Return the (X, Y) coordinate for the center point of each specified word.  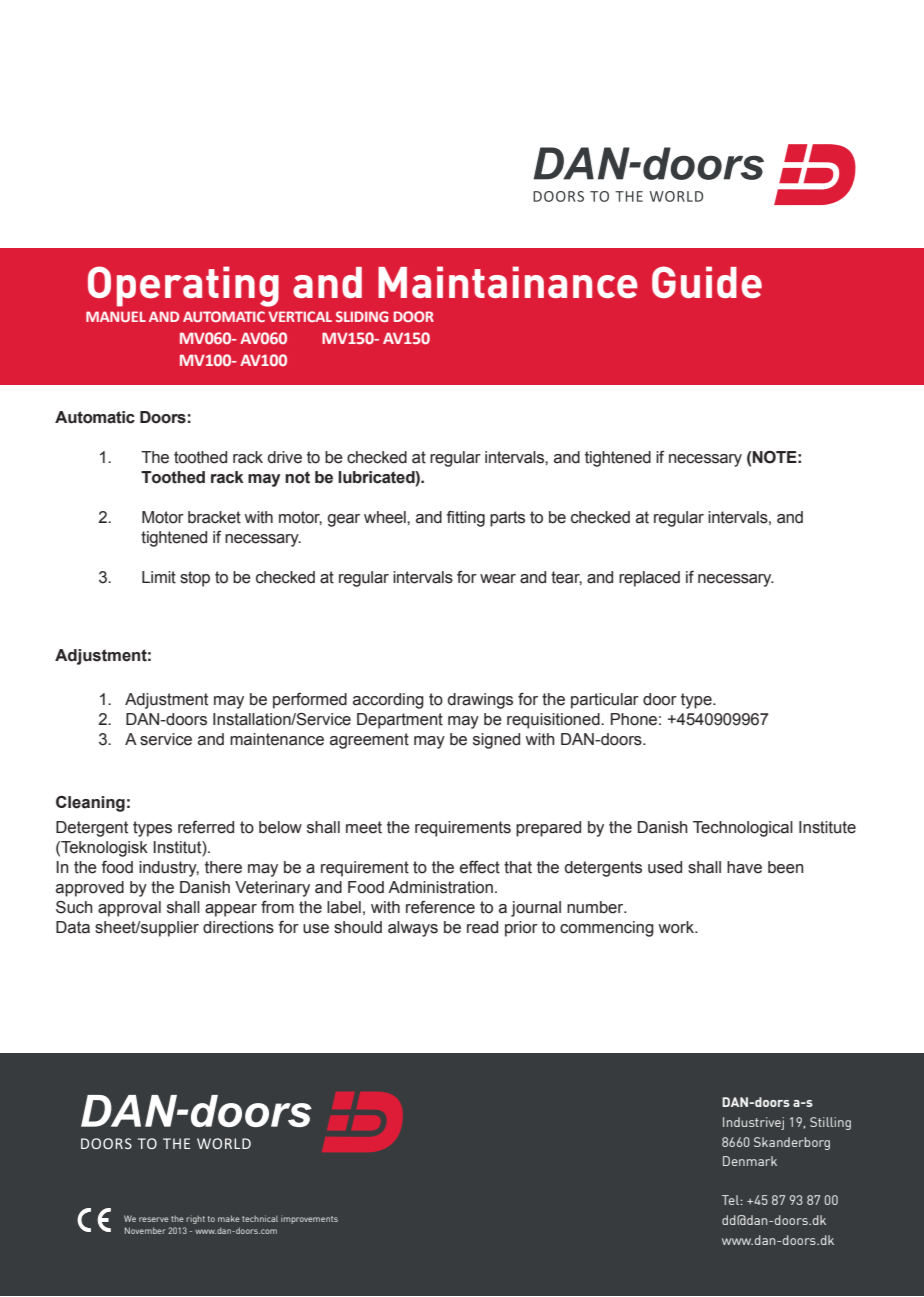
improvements (309, 1219)
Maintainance (508, 282)
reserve (154, 1219)
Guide (707, 282)
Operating (183, 286)
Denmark (750, 1161)
